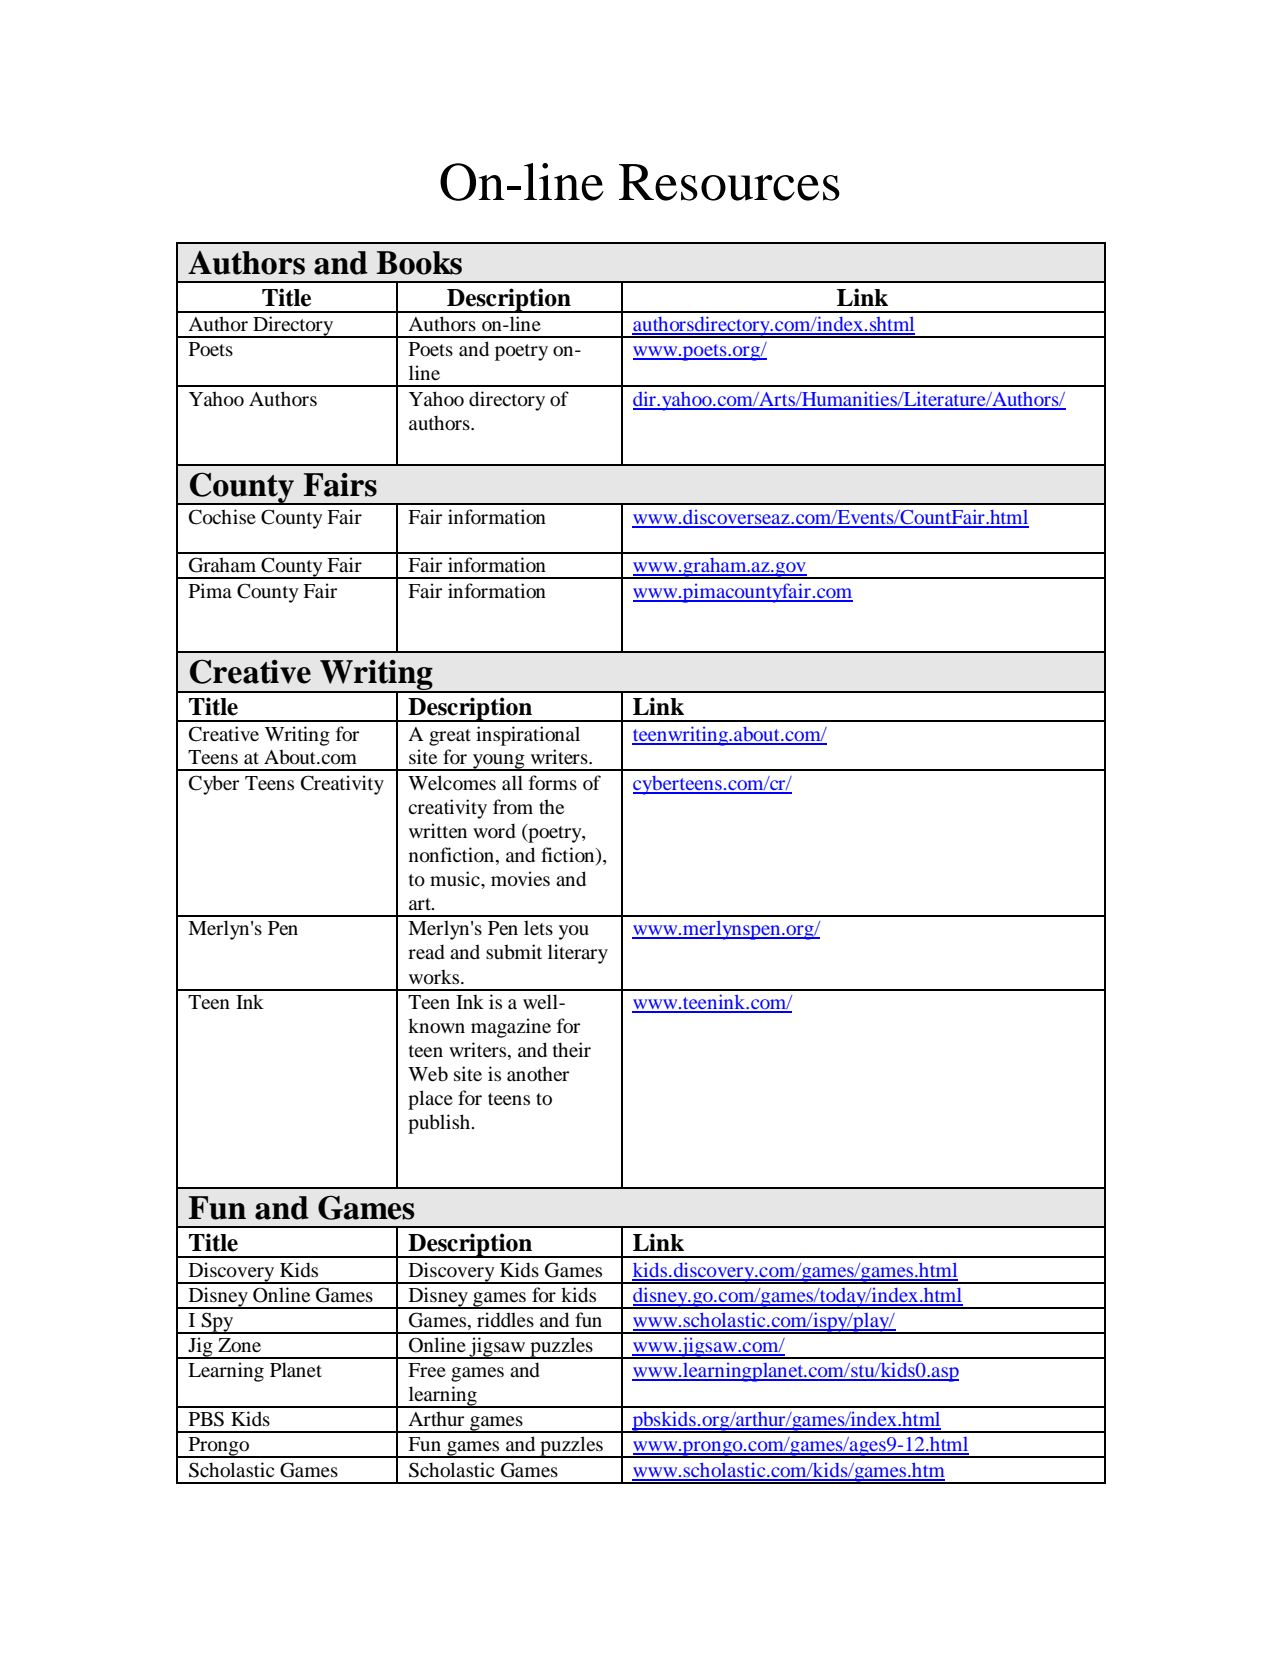  I want to click on Books, so click(419, 263).
